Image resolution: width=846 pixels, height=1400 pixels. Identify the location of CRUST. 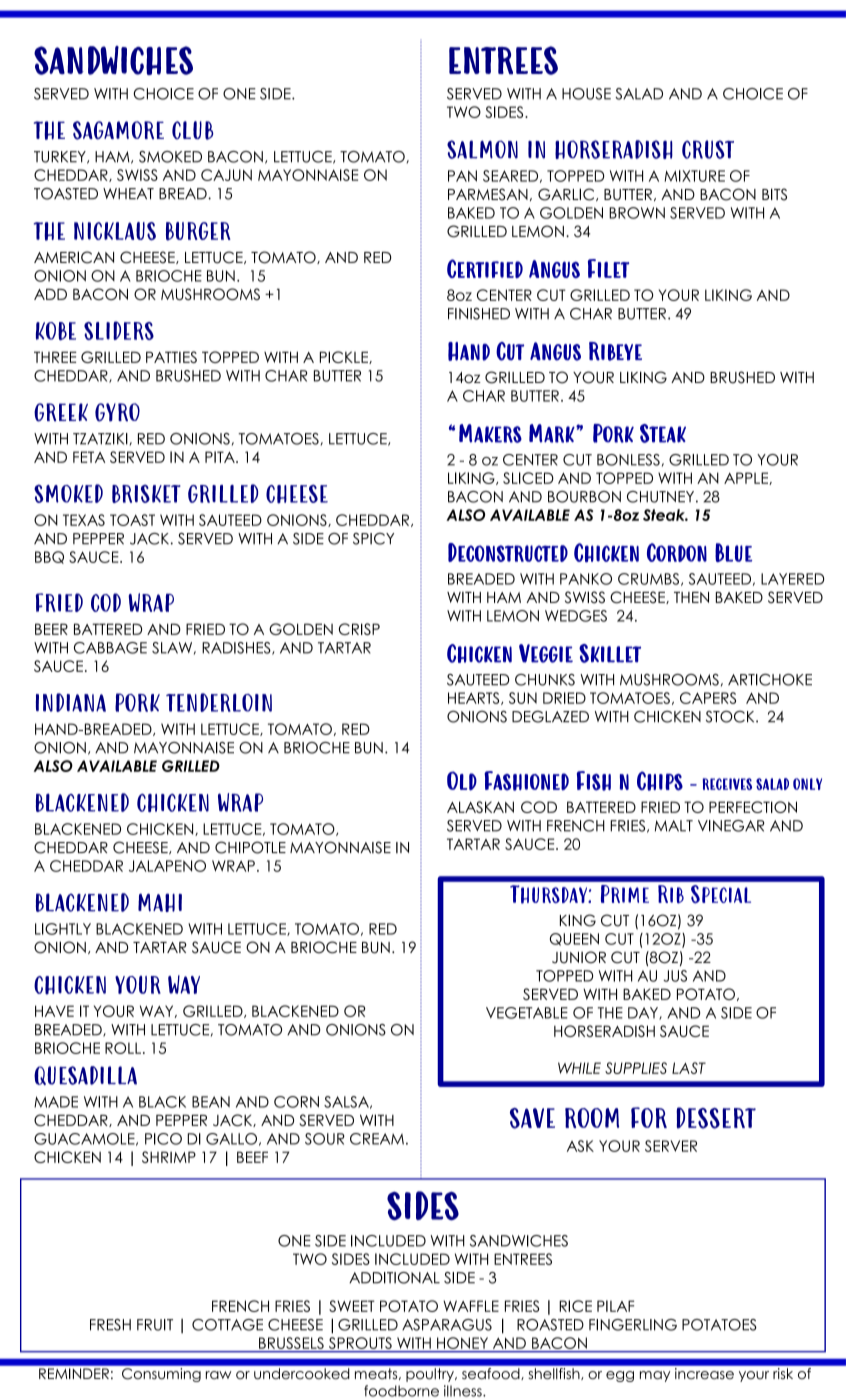
(708, 149).
